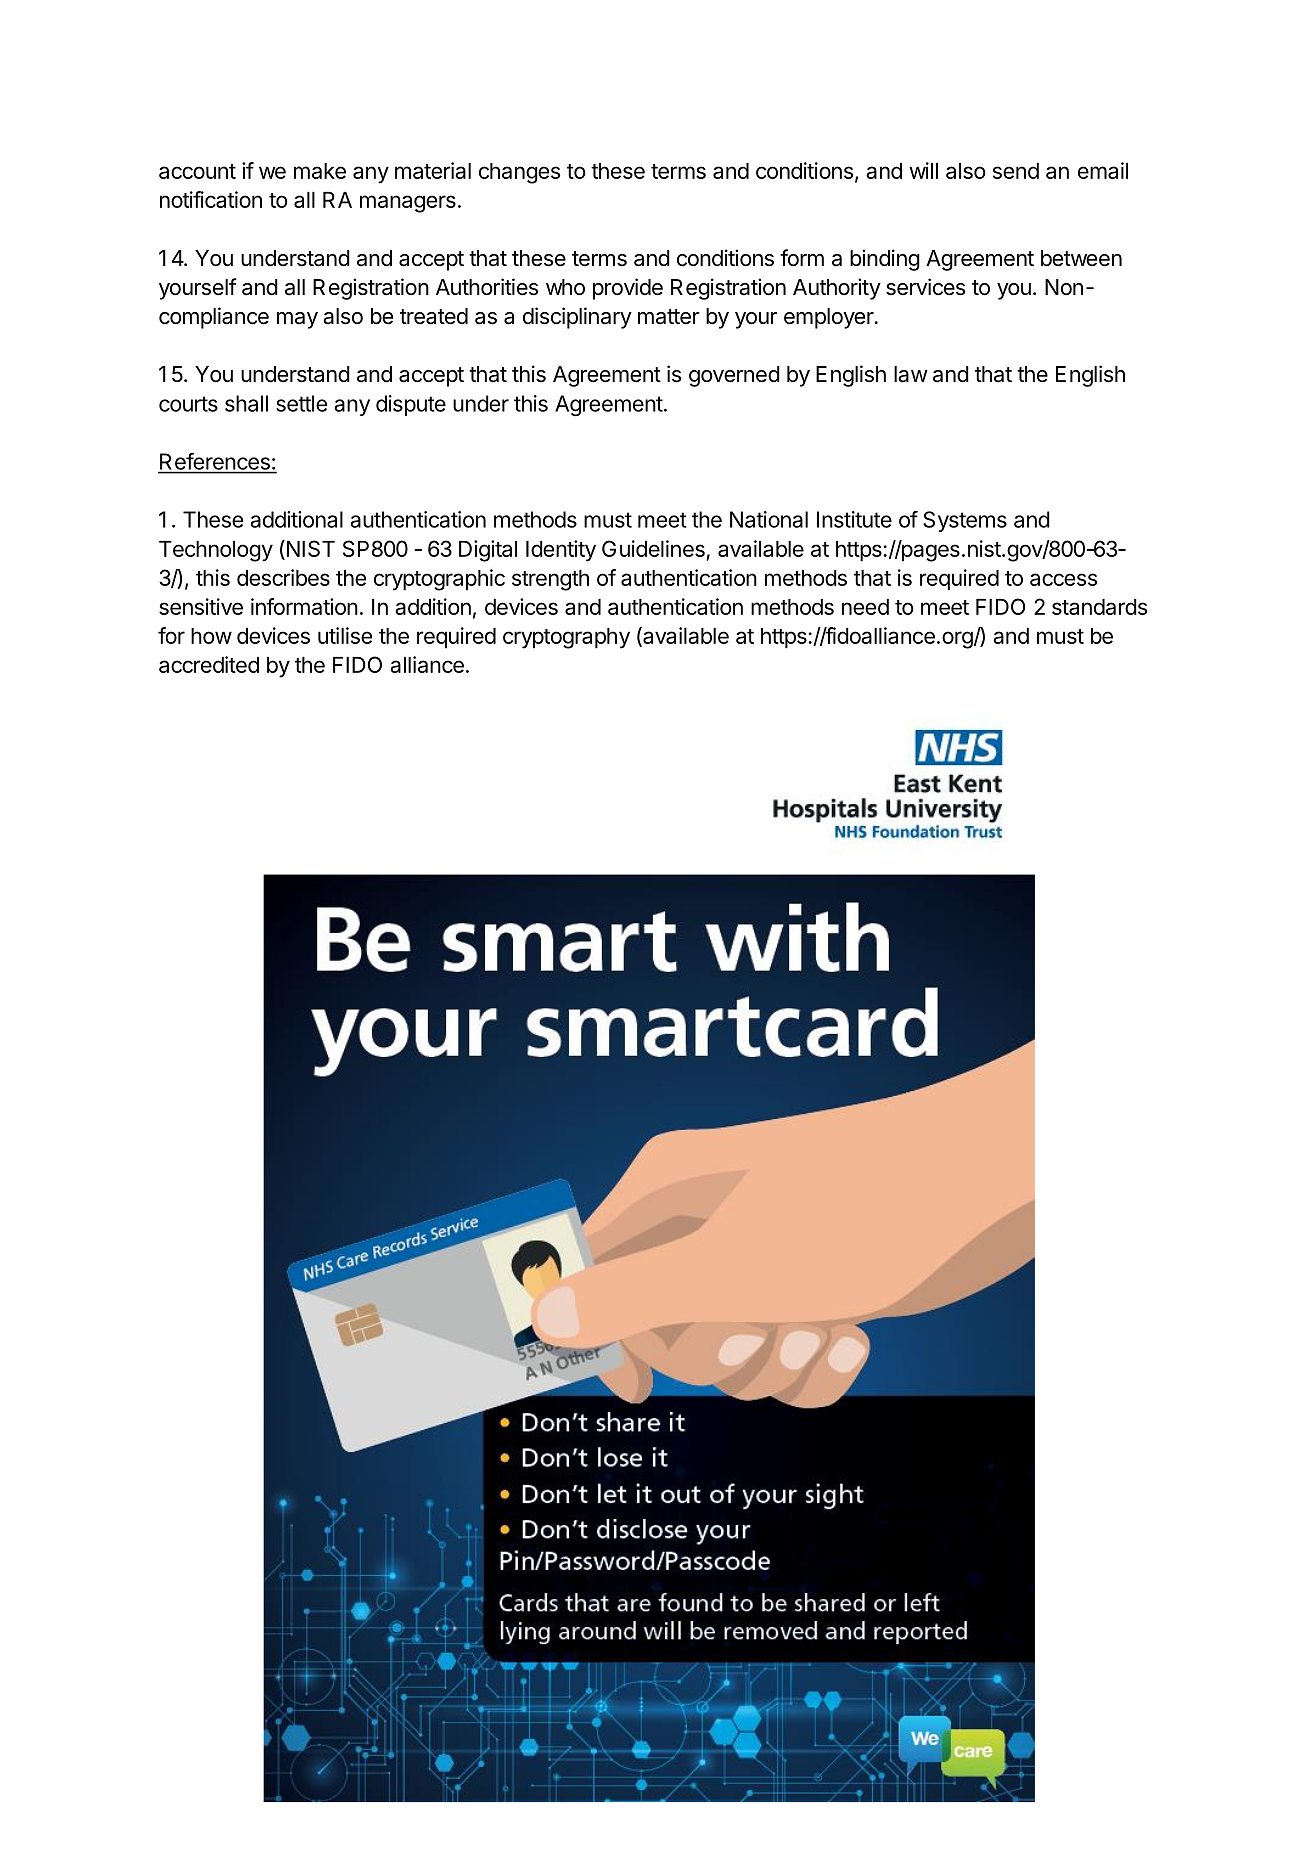 The height and width of the screenshot is (1850, 1308). I want to click on governed, so click(734, 376).
